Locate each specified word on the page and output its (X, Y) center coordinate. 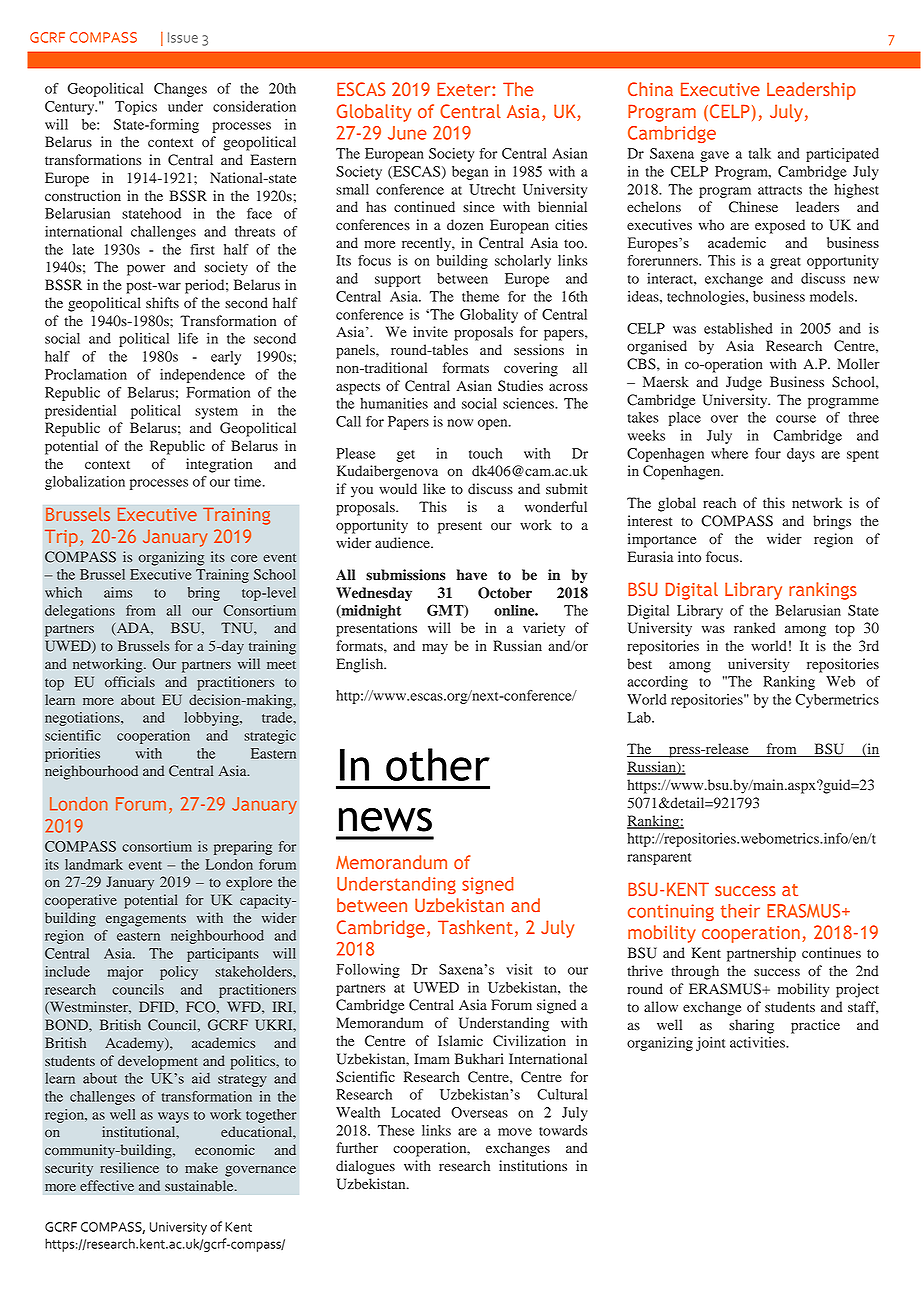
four (768, 453)
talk (760, 153)
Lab (640, 717)
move (515, 1132)
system (216, 413)
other (438, 764)
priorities (72, 755)
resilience (129, 1167)
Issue (183, 37)
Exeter (465, 89)
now (460, 423)
